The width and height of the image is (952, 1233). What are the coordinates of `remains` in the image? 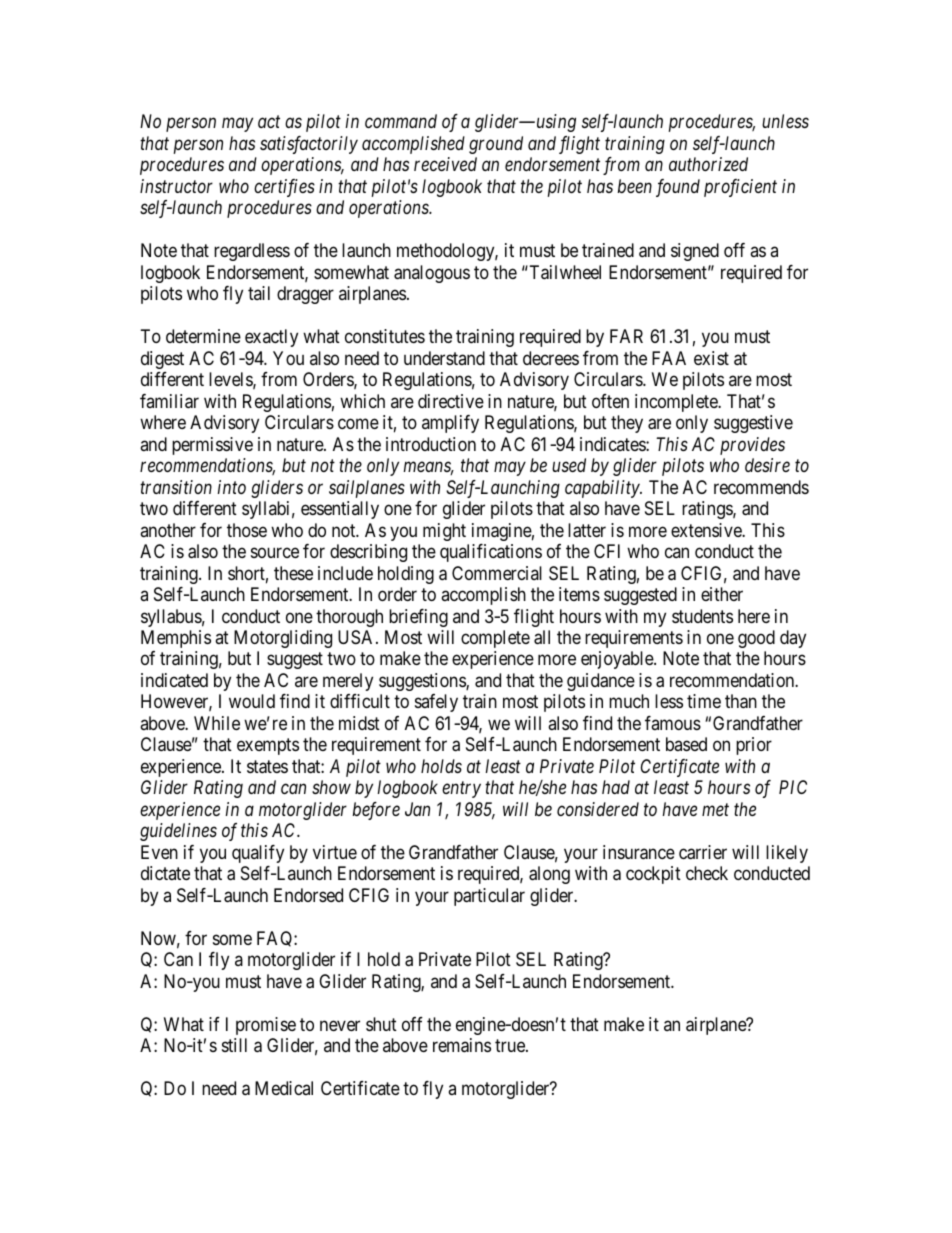 It's located at (462, 1045).
